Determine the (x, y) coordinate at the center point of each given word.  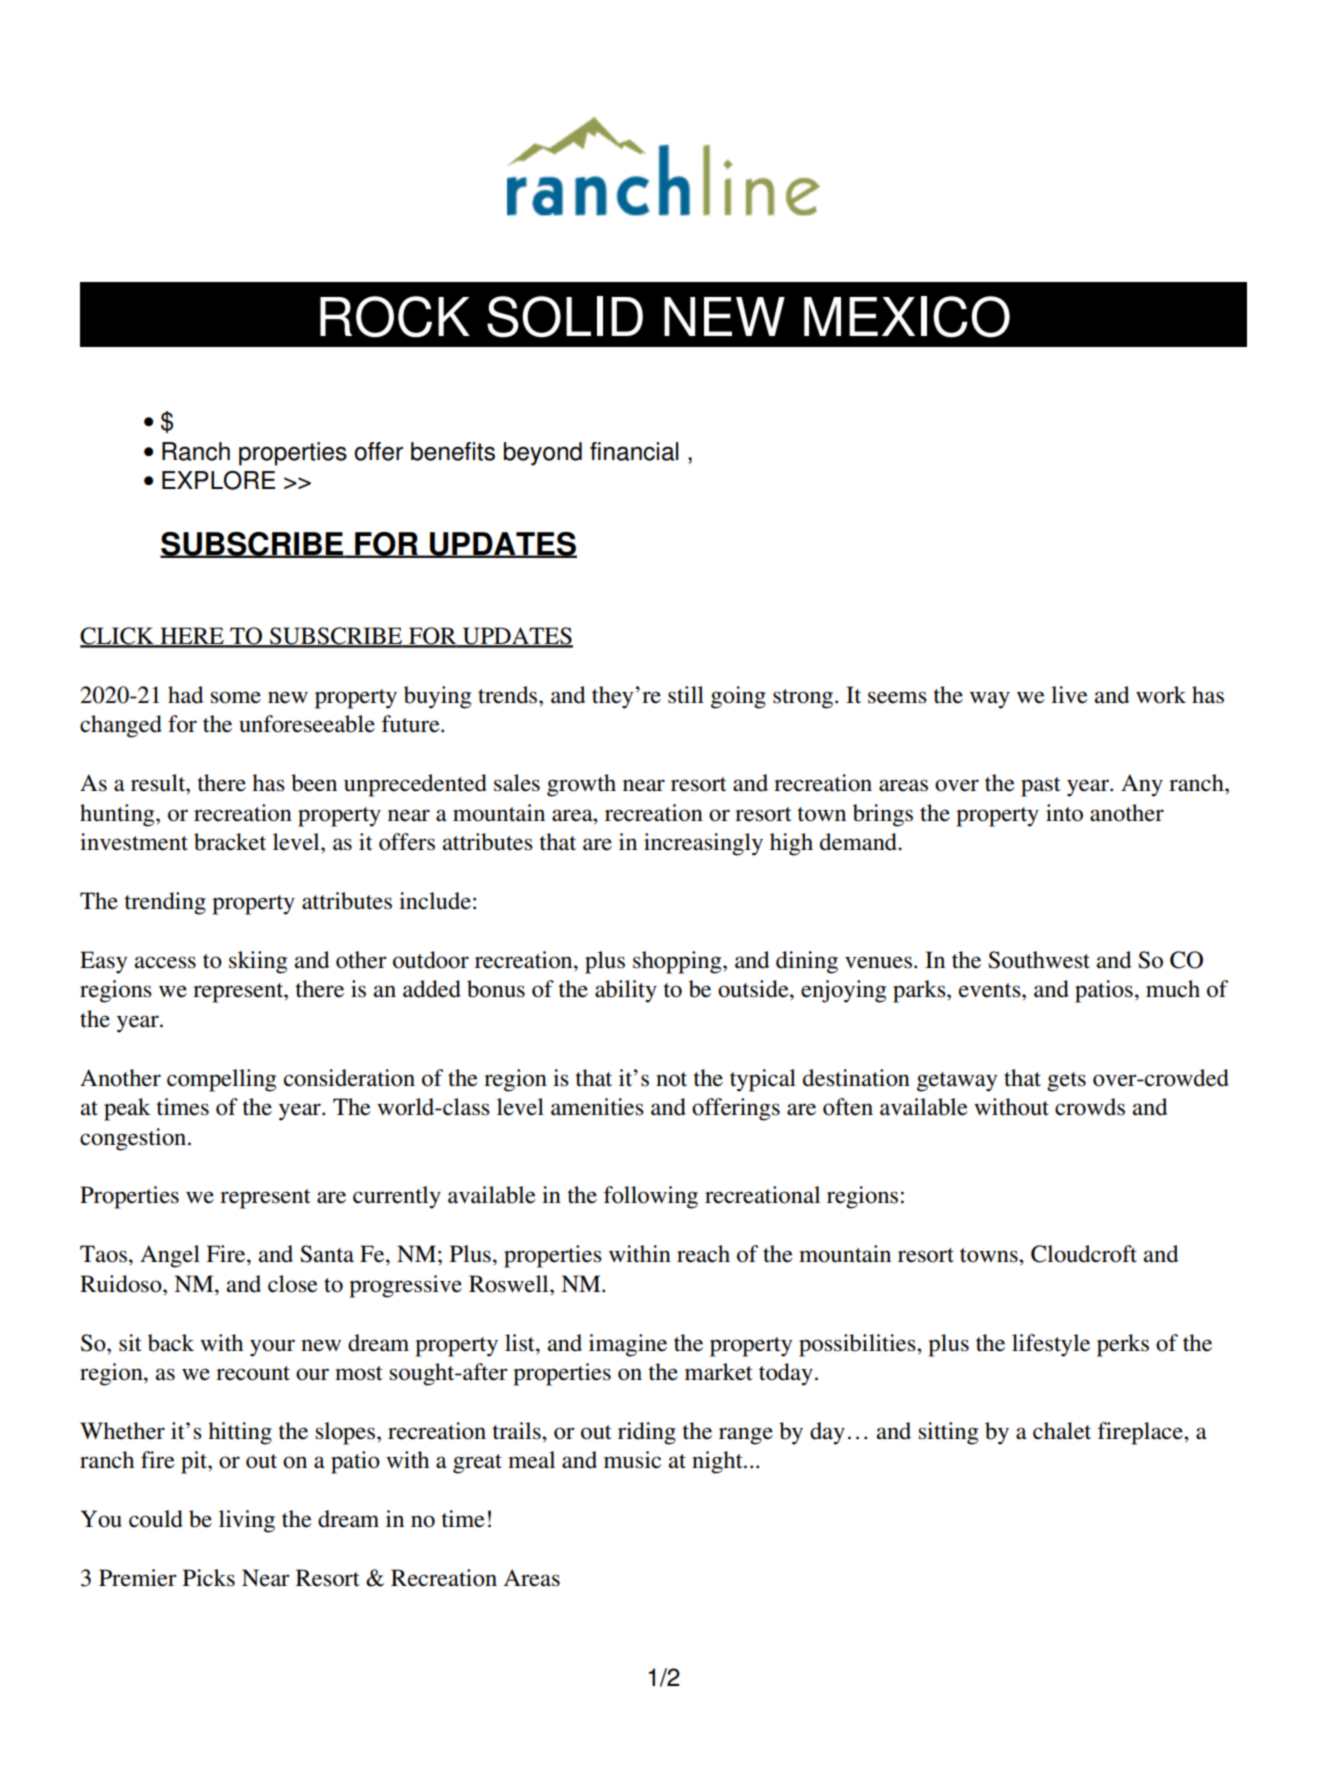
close (293, 1284)
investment (134, 842)
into (1064, 813)
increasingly (703, 844)
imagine (628, 1345)
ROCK (395, 317)
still (686, 695)
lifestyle (1051, 1345)
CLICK (118, 637)
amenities (597, 1107)
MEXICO (907, 317)
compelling (221, 1080)
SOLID (565, 317)
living (247, 1521)
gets (1066, 1082)
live (1069, 695)
